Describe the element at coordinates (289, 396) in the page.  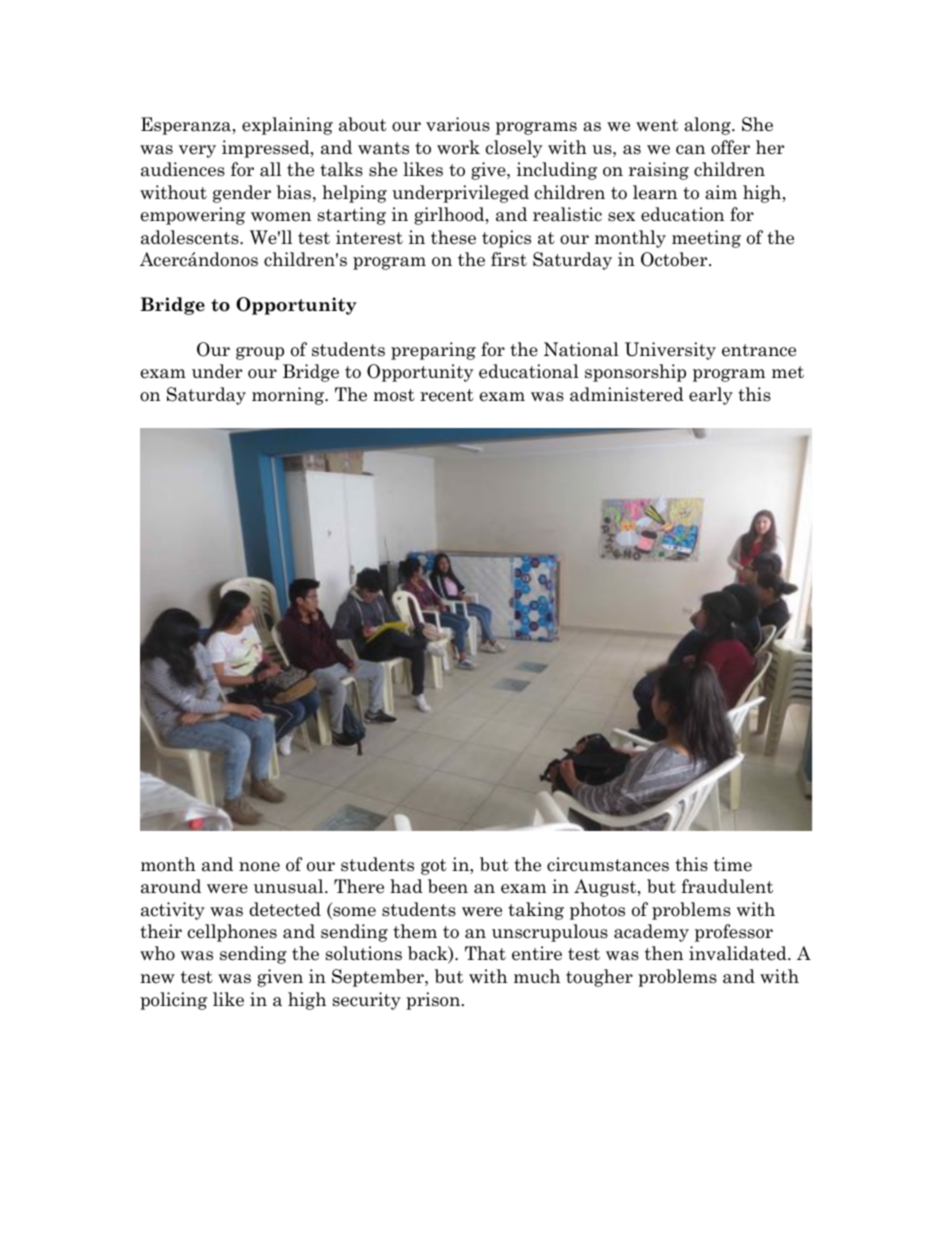
I see `morning` at that location.
